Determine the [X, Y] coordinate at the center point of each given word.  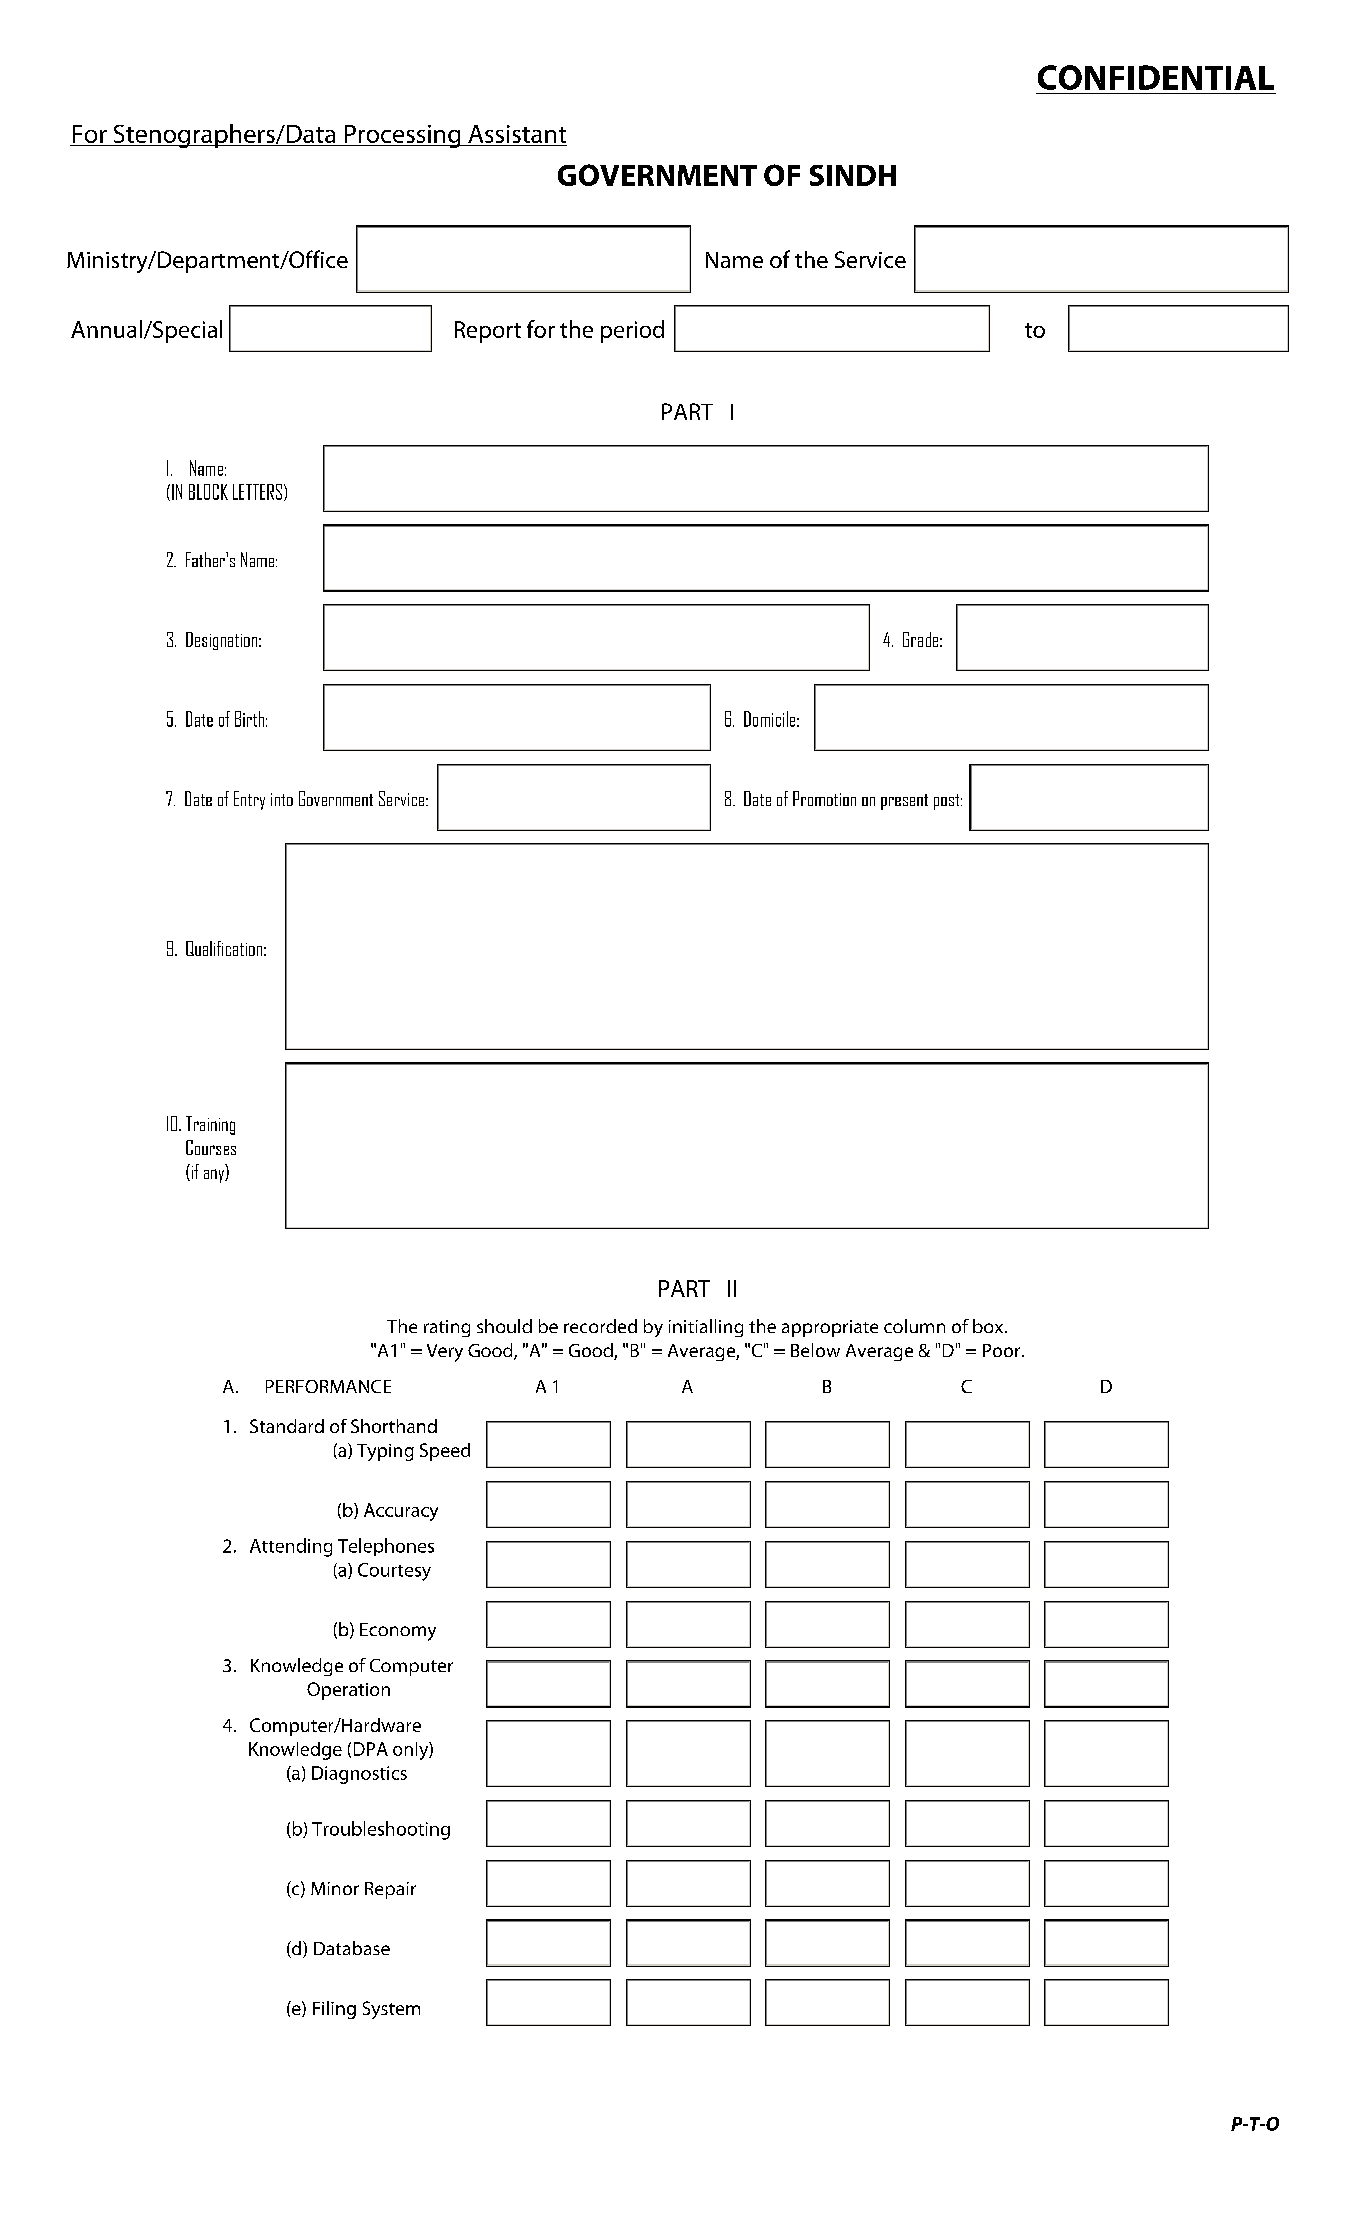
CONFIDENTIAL [1156, 77]
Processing [402, 136]
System [391, 2010]
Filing [334, 2010]
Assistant [517, 134]
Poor [1003, 1350]
